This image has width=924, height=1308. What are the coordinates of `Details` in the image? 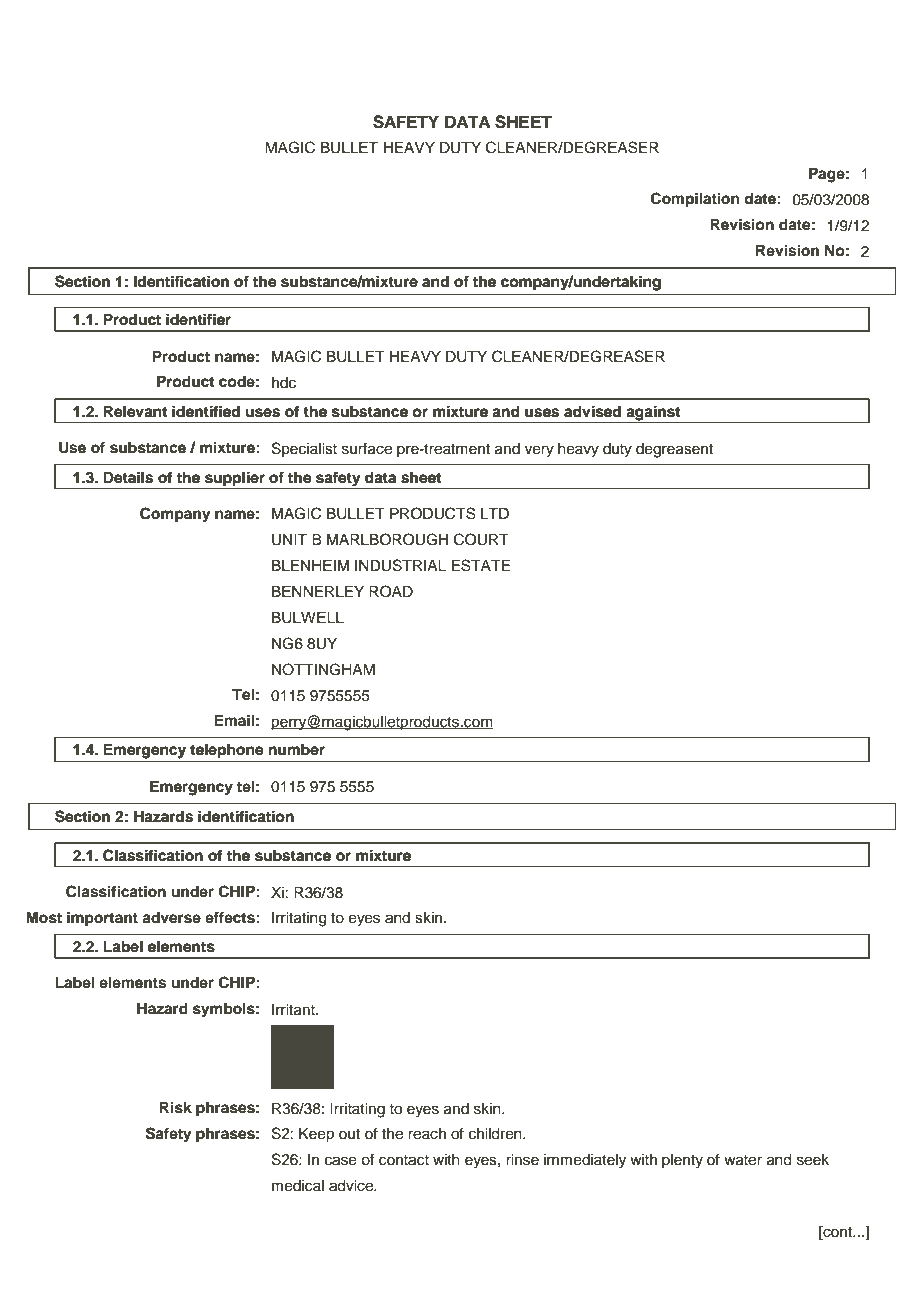 It's located at (128, 477).
